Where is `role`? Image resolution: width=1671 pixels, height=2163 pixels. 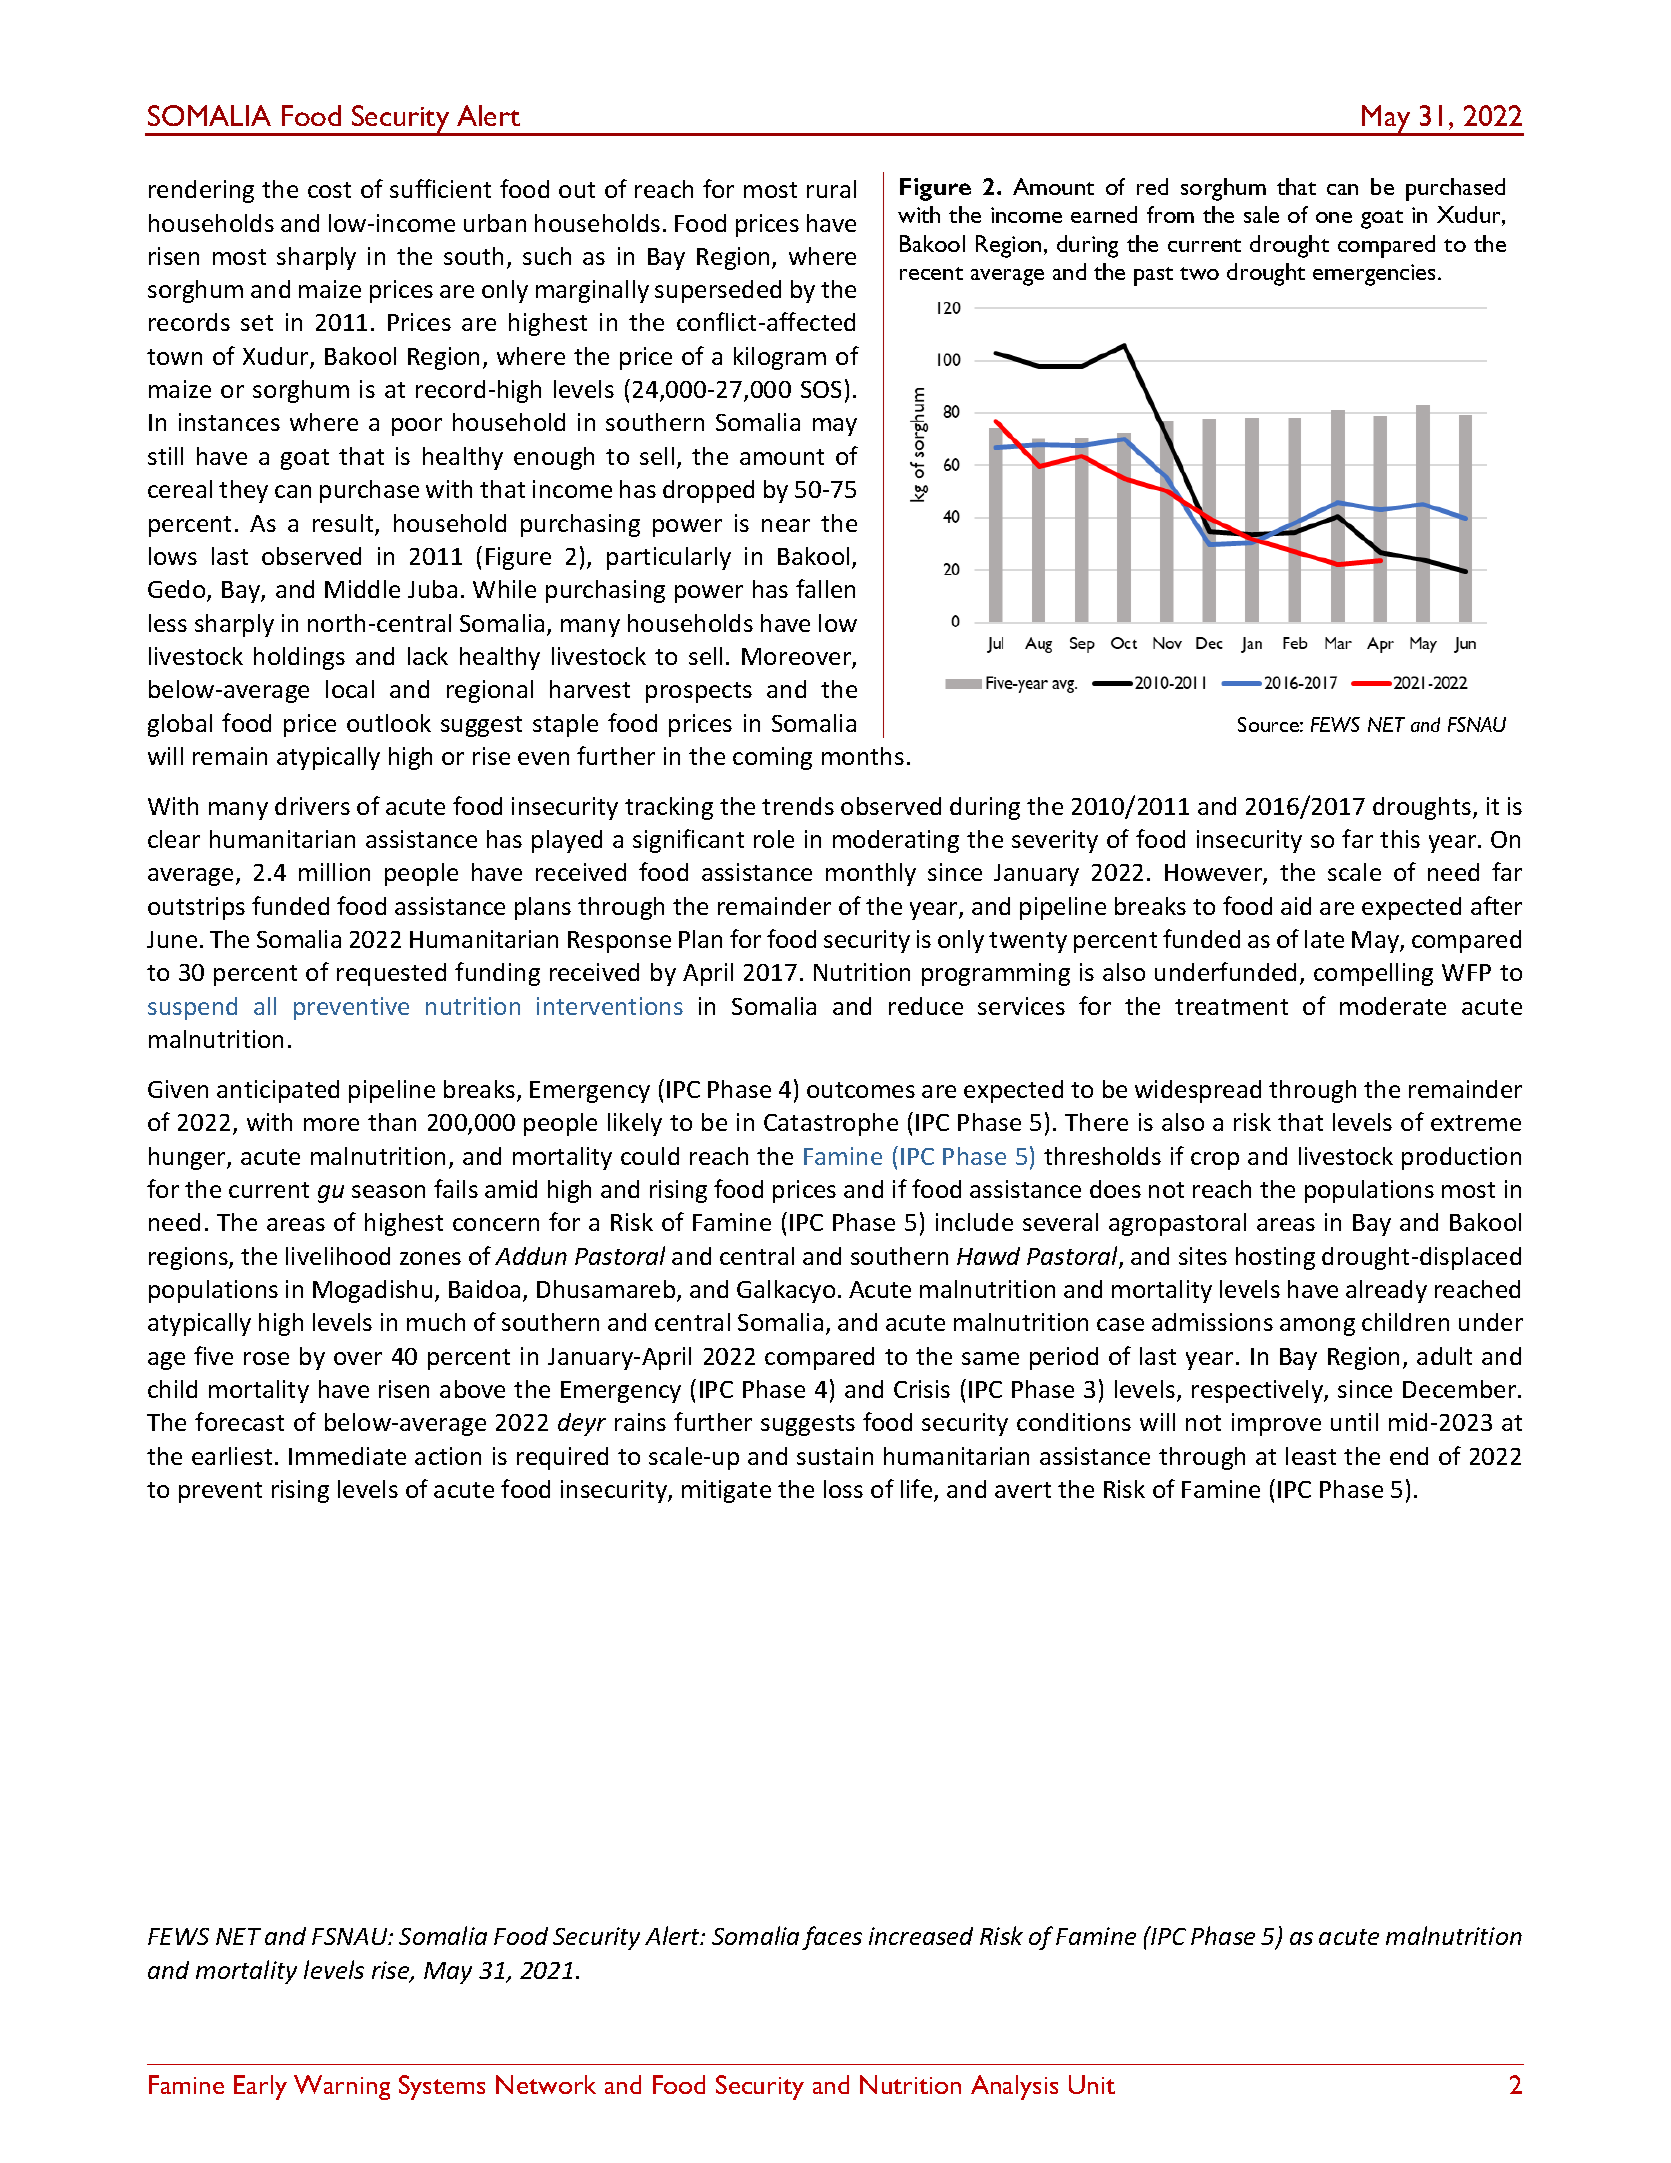
role is located at coordinates (774, 839).
